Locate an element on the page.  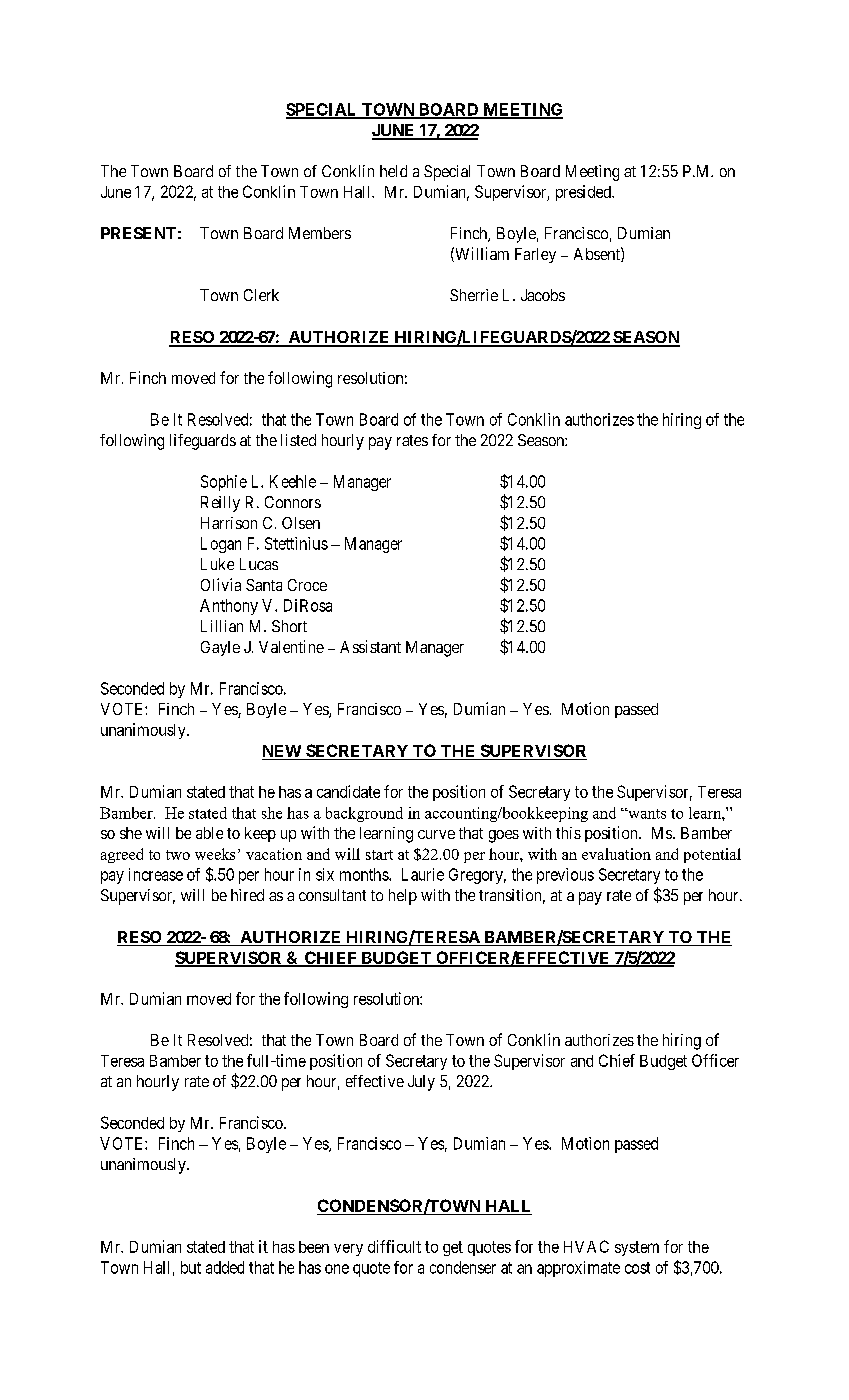
held is located at coordinates (393, 171).
